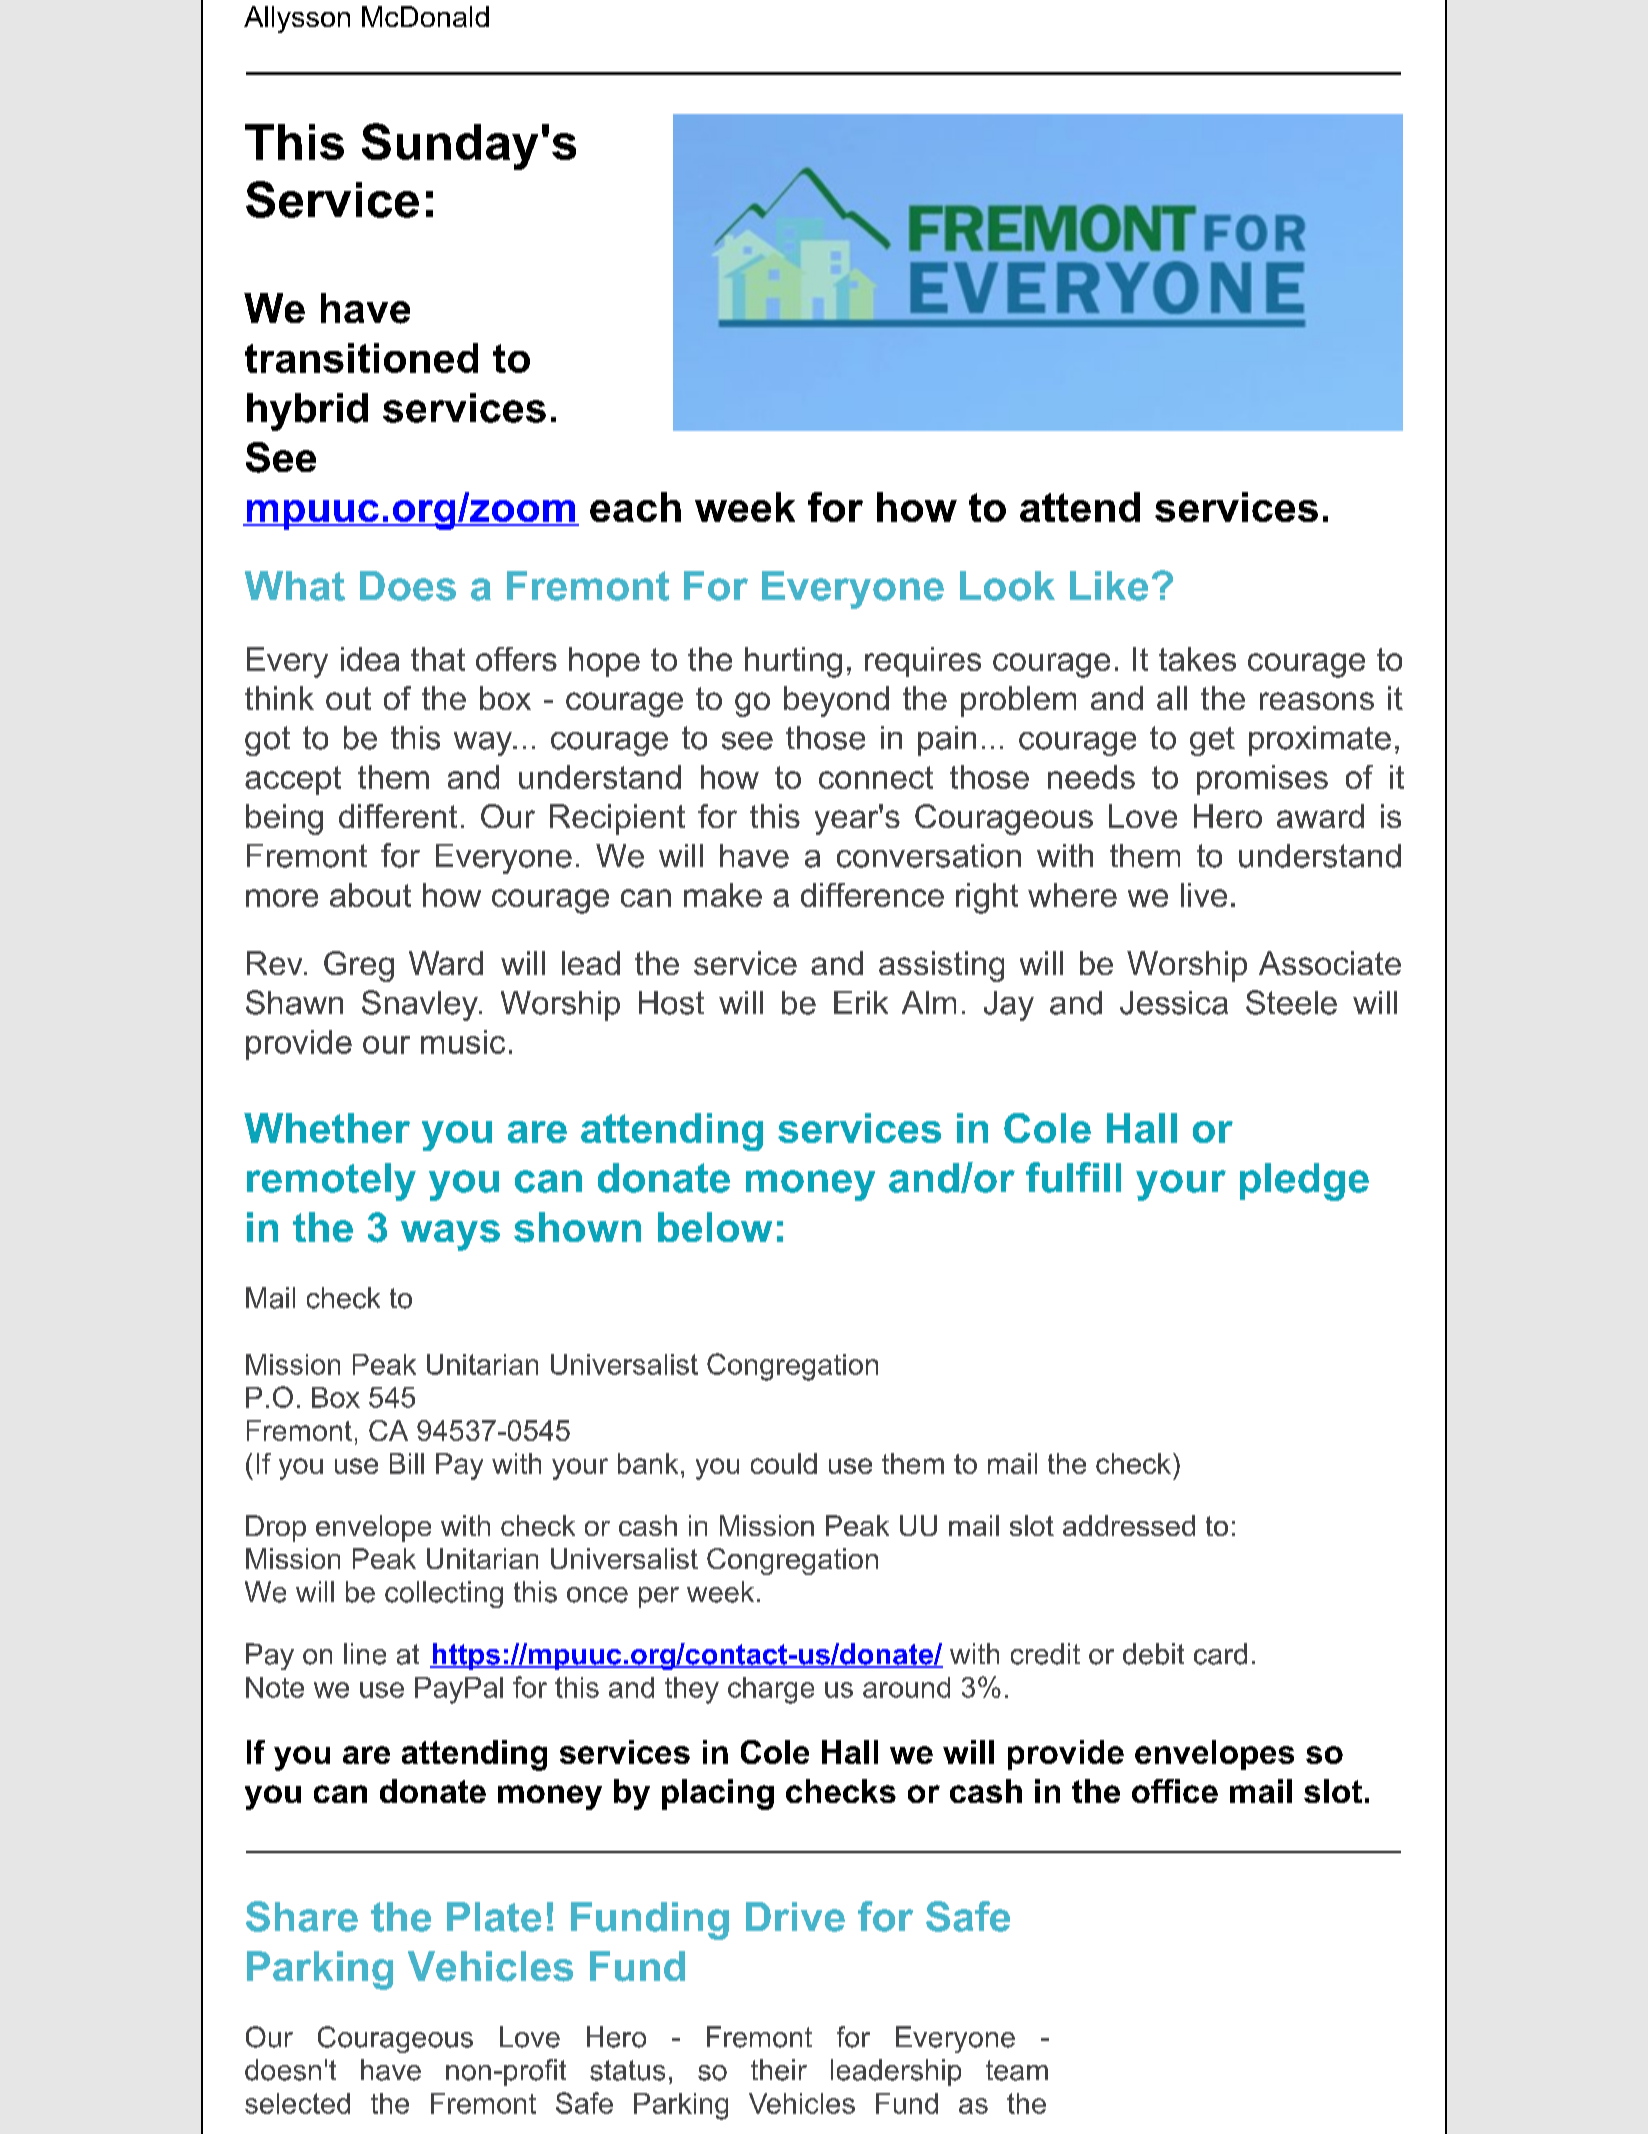 The image size is (1649, 2134). Describe the element at coordinates (1174, 1003) in the screenshot. I see `Jessica` at that location.
